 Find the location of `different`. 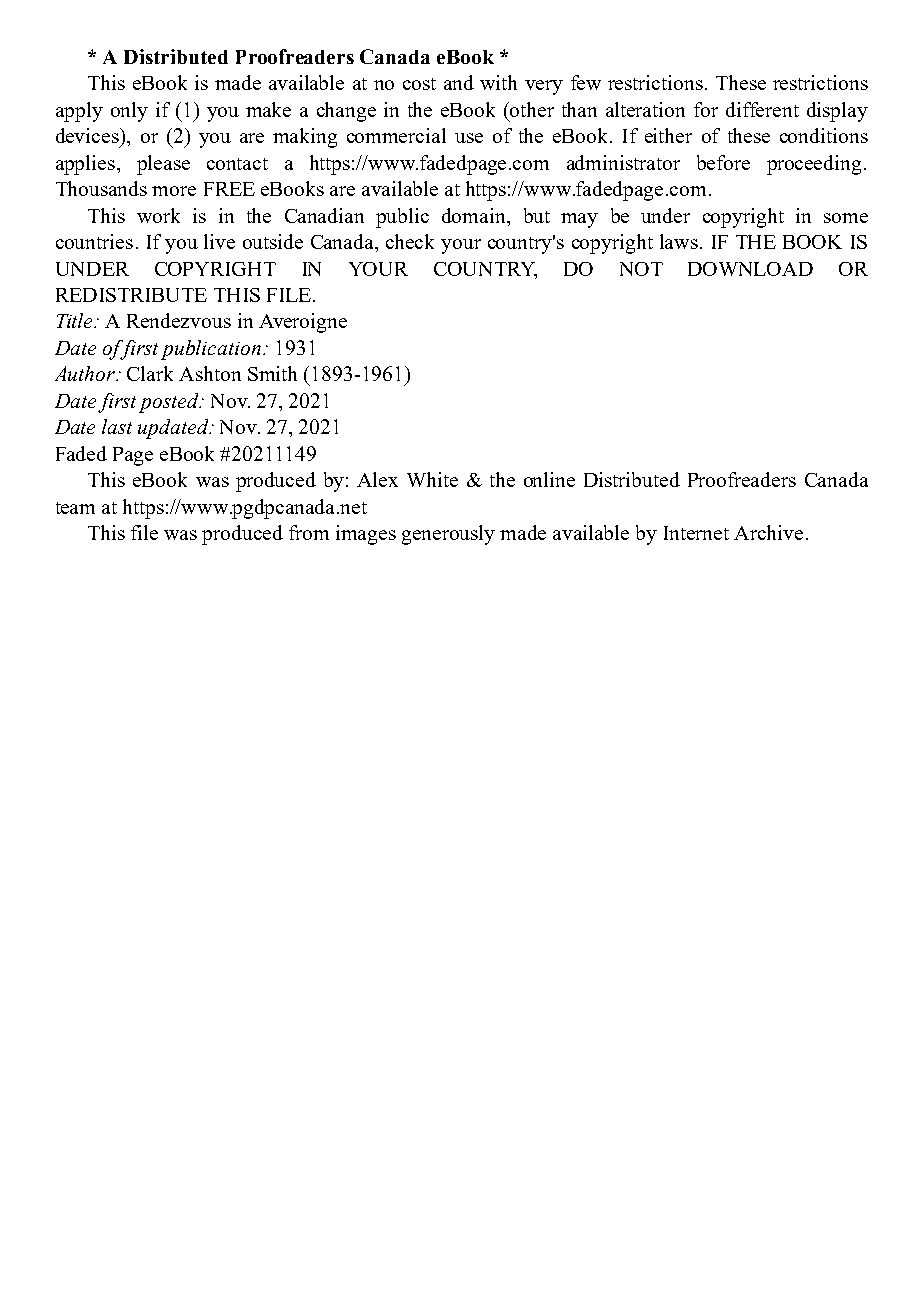

different is located at coordinates (762, 109).
